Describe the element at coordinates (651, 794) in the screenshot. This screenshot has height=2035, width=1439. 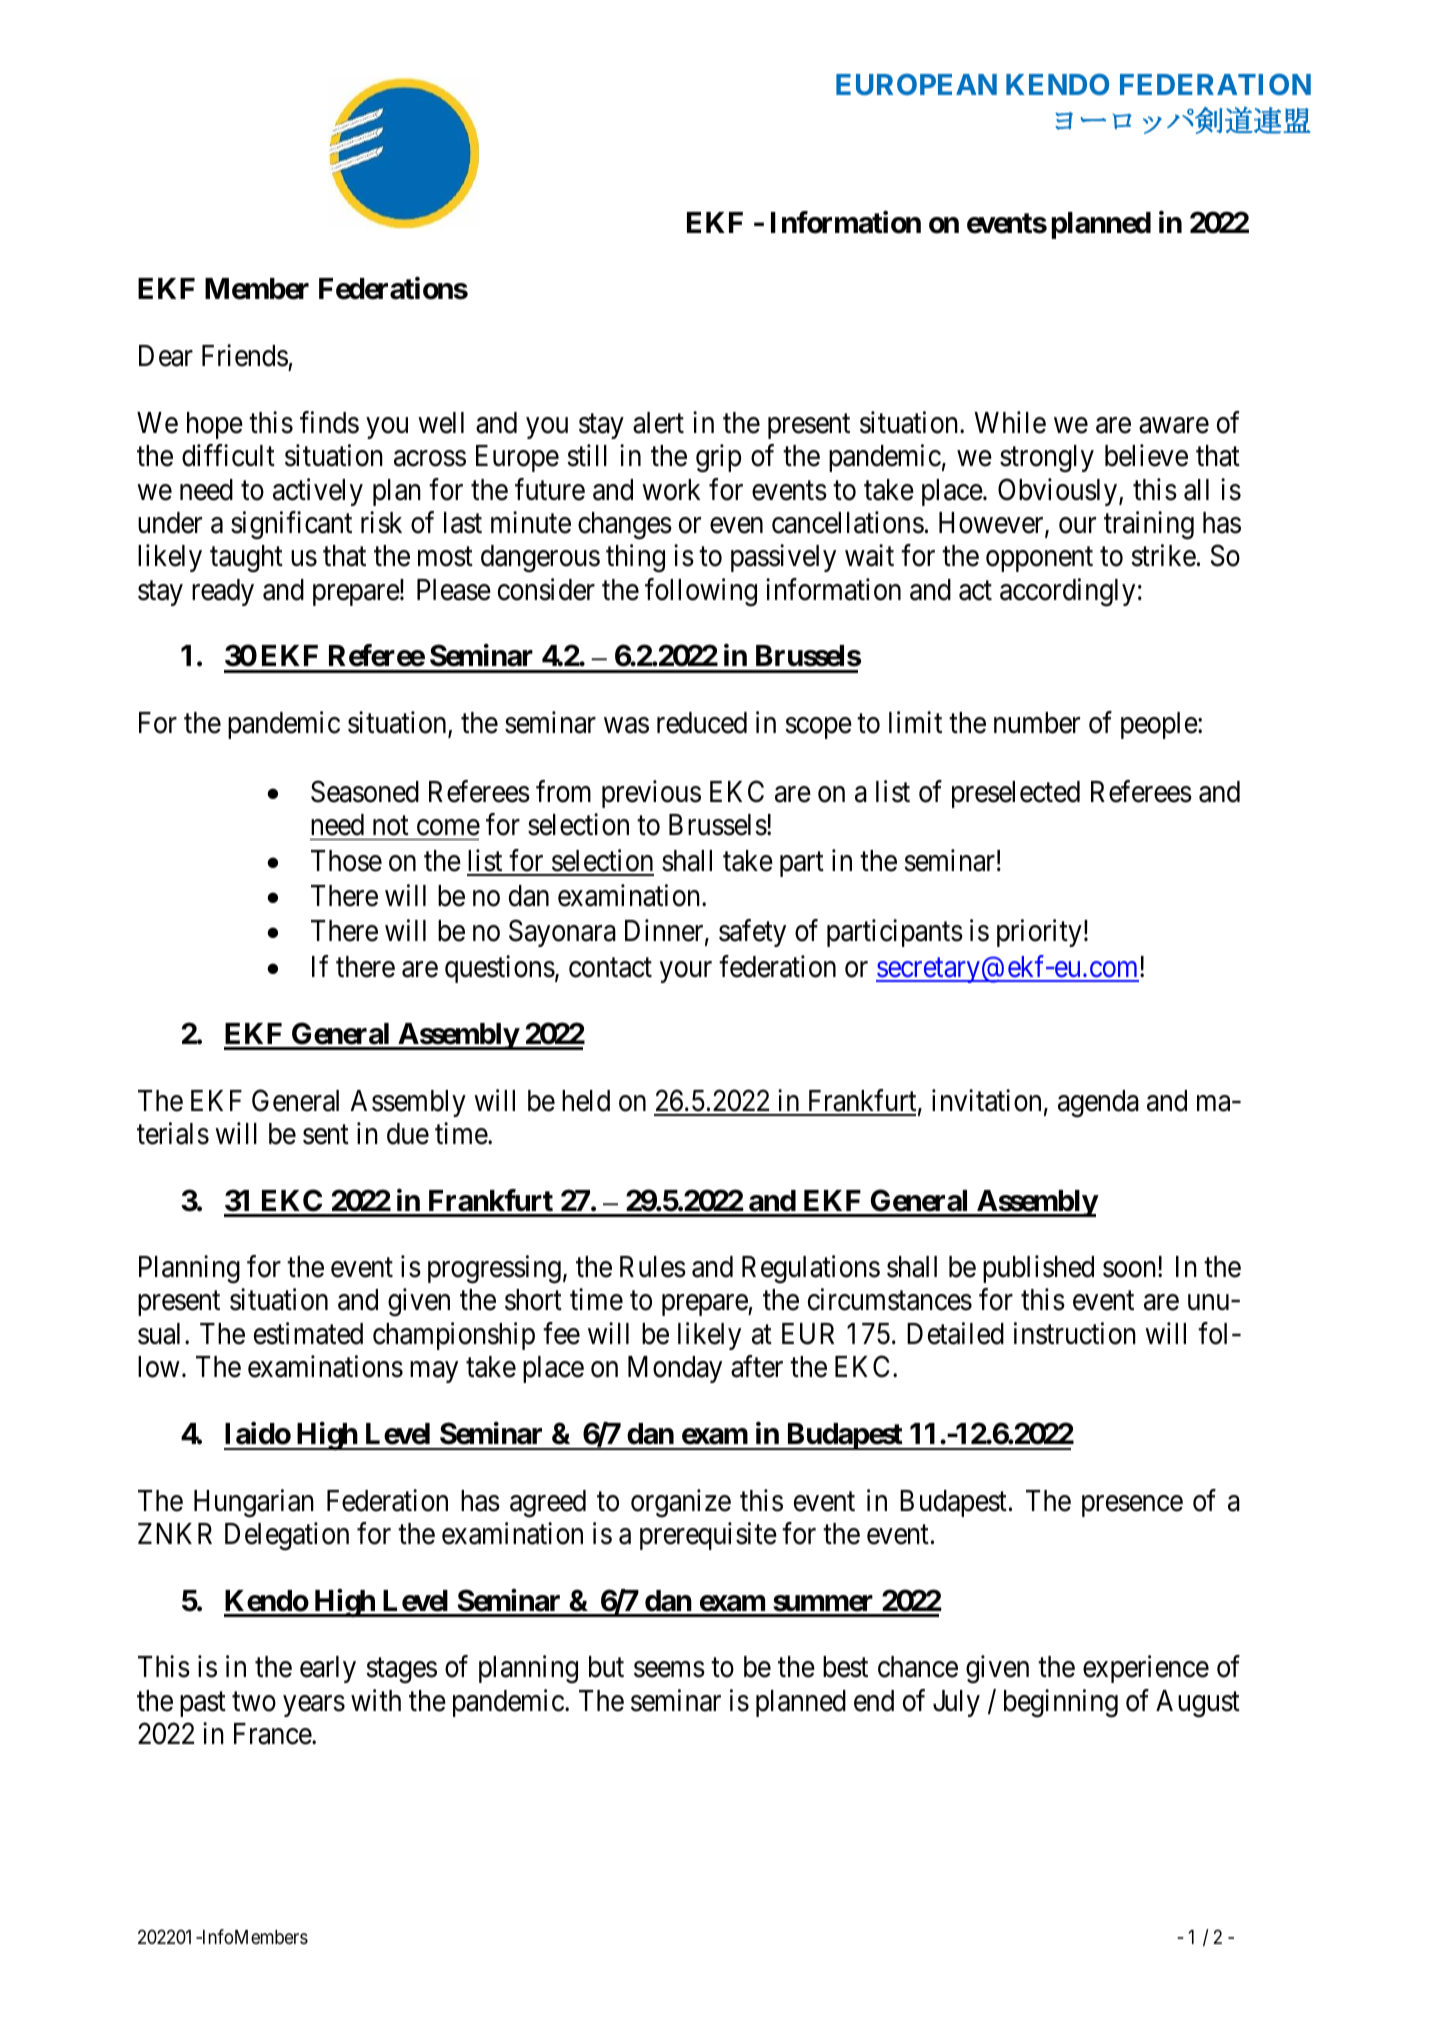
I see `previous` at that location.
